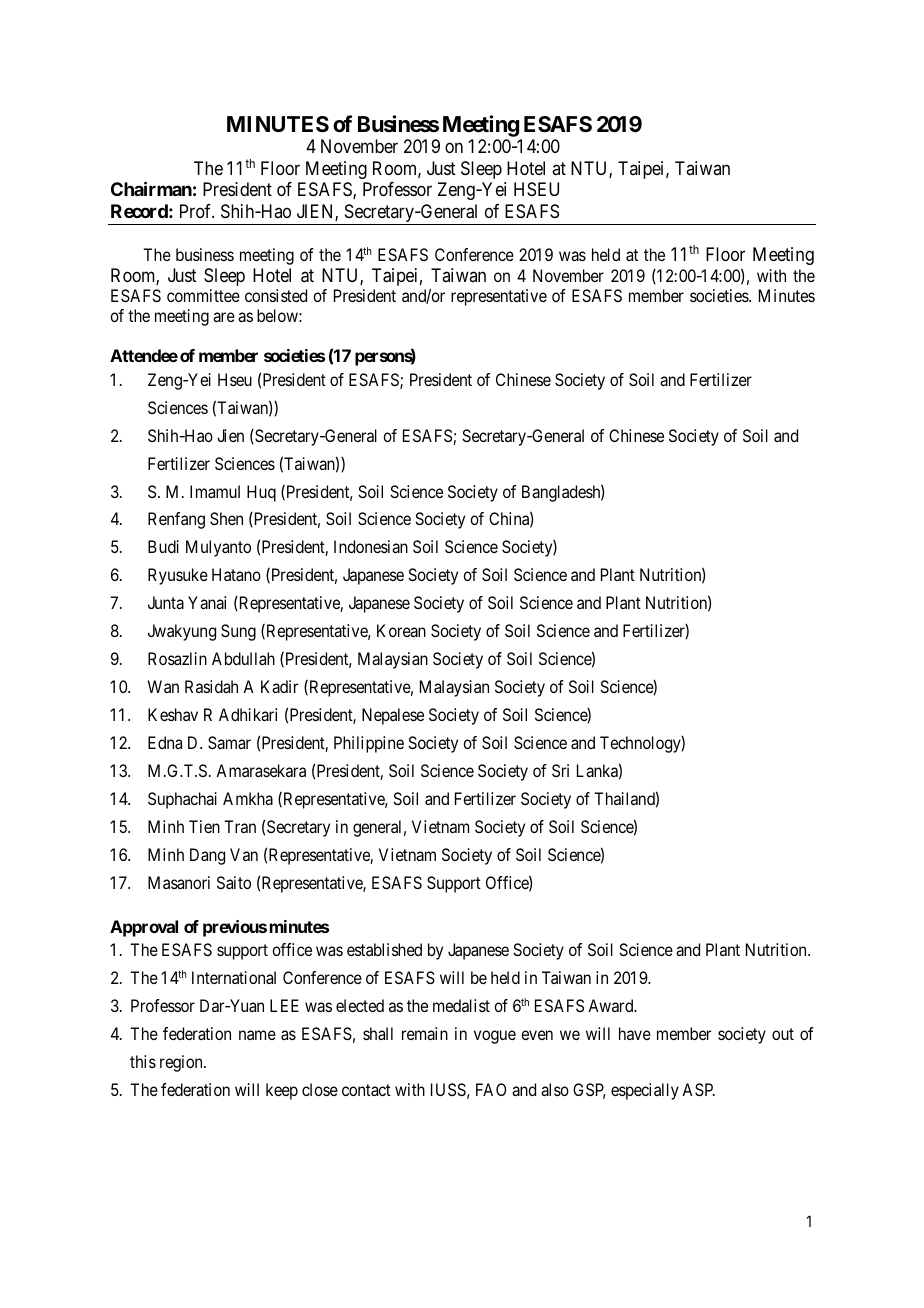 Image resolution: width=924 pixels, height=1308 pixels. Describe the element at coordinates (371, 546) in the screenshot. I see `Indonesian` at that location.
